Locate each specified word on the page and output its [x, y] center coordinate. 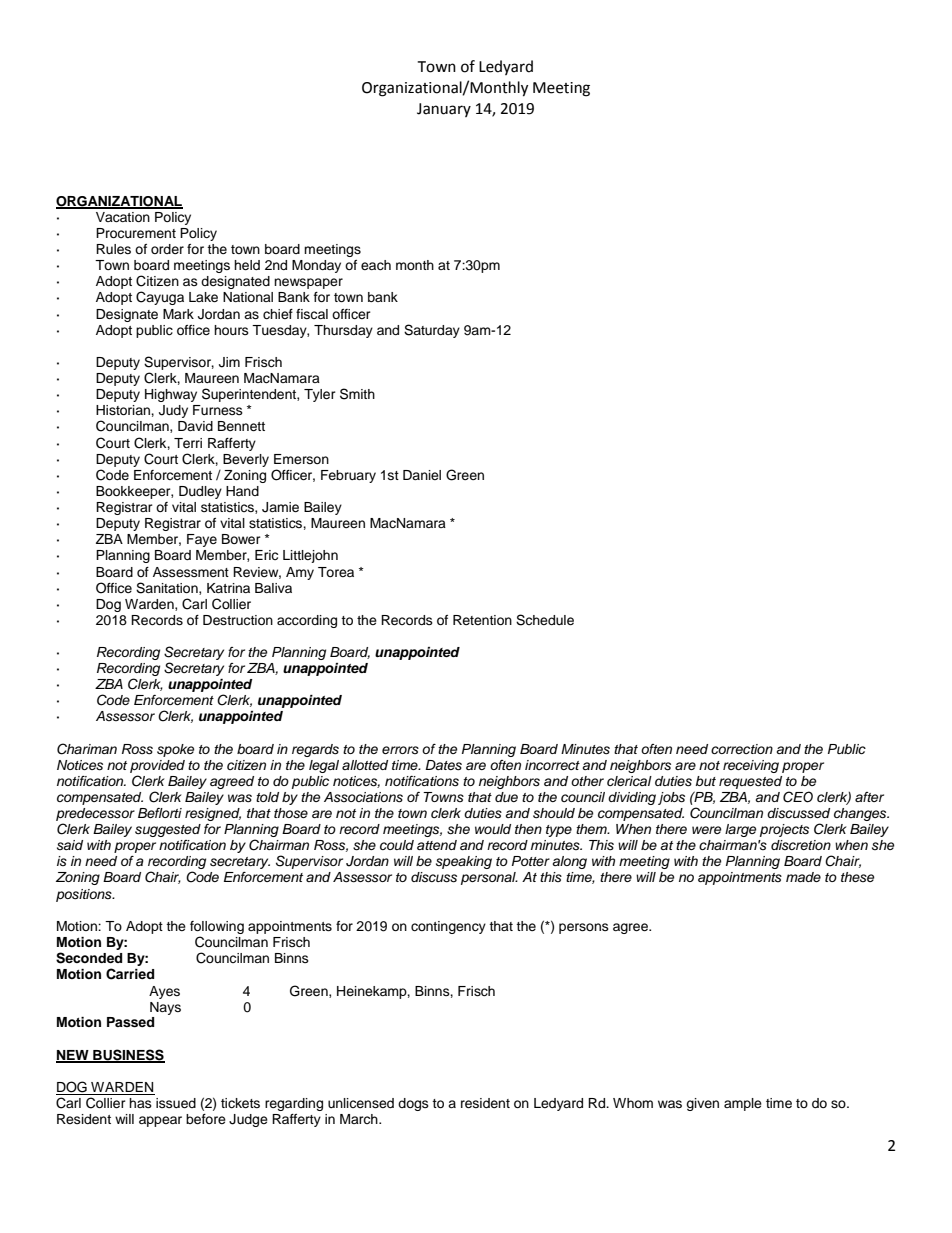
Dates [443, 765]
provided [157, 766]
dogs [413, 1104]
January [444, 110]
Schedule [545, 620]
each [376, 265]
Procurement [136, 233]
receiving [751, 766]
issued [176, 1103]
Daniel [422, 475]
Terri [188, 443]
